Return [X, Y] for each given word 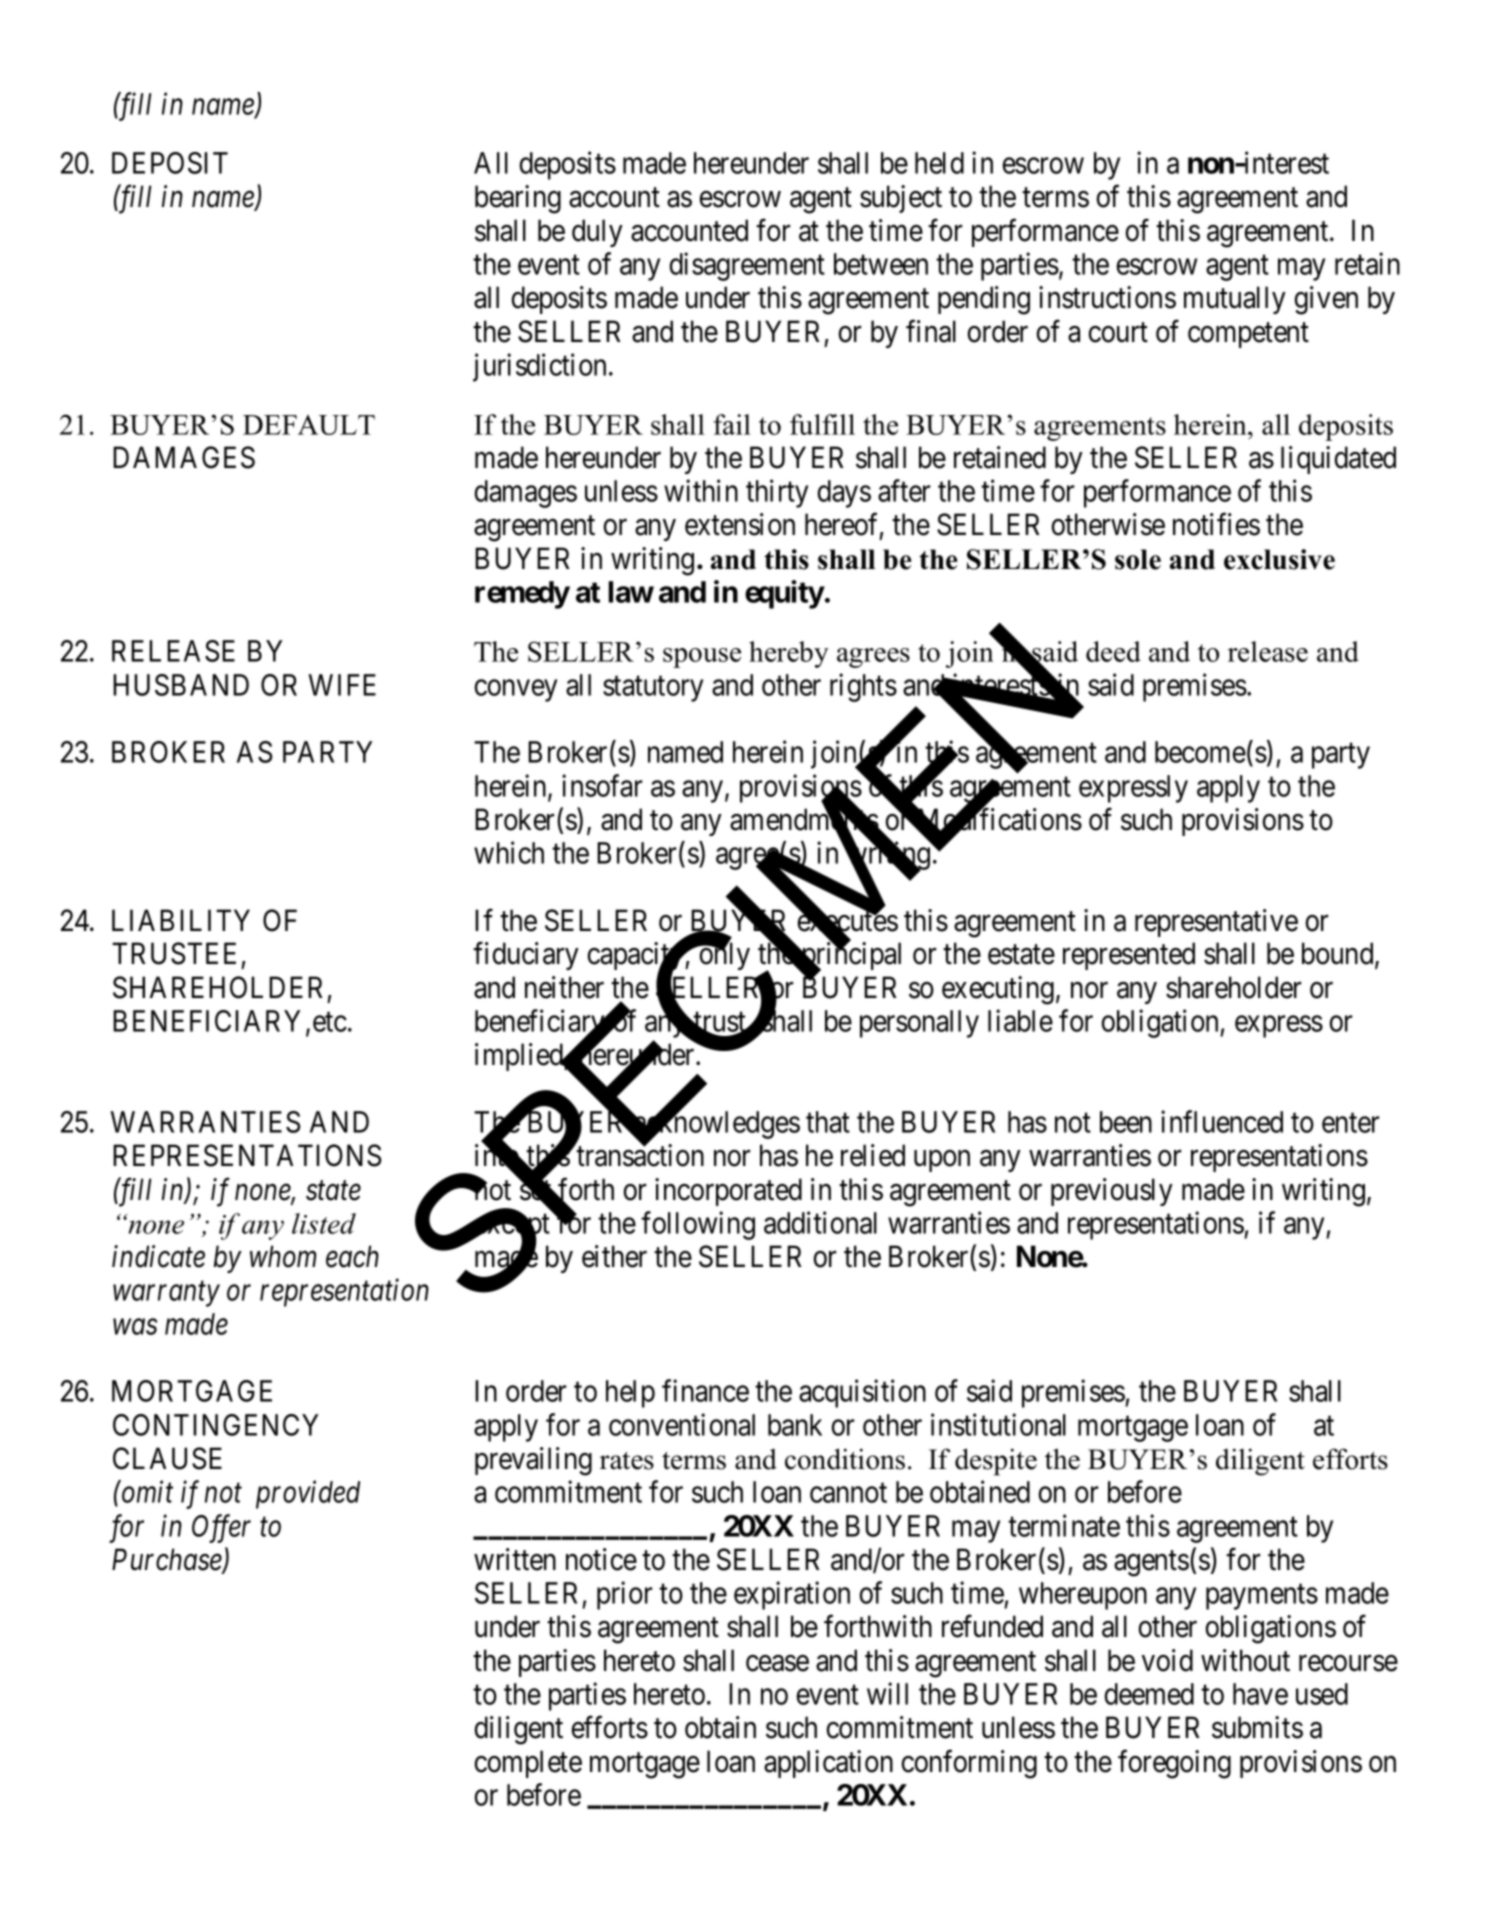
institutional [998, 1424]
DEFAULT [309, 425]
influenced [1222, 1121]
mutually [1235, 300]
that [828, 1122]
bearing [518, 199]
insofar [602, 785]
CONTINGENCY [216, 1425]
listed [324, 1223]
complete [528, 1764]
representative [1216, 923]
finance [705, 1390]
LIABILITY [181, 920]
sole [1138, 559]
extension [740, 524]
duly [597, 233]
